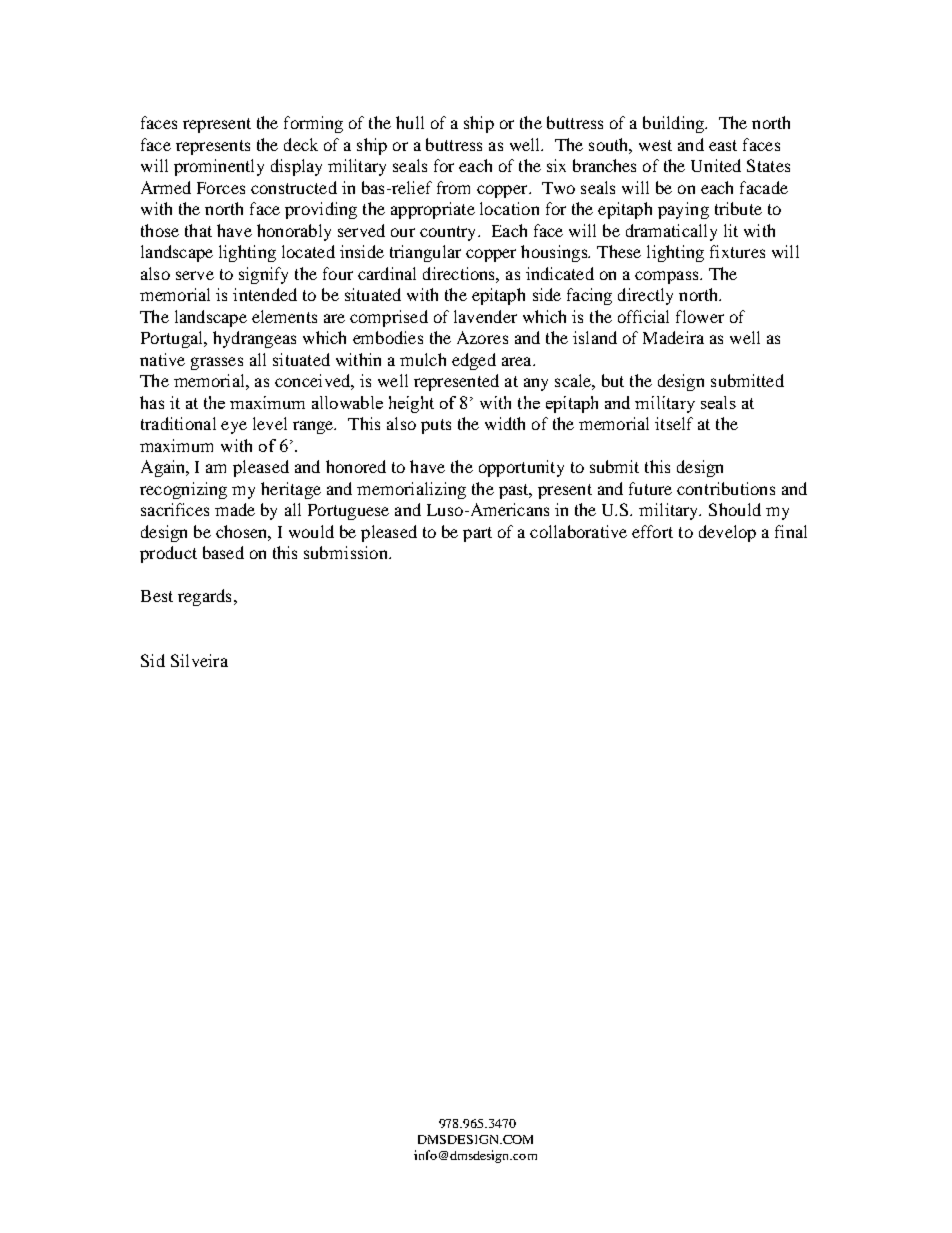 The image size is (952, 1233). I want to click on cardinal, so click(387, 273).
